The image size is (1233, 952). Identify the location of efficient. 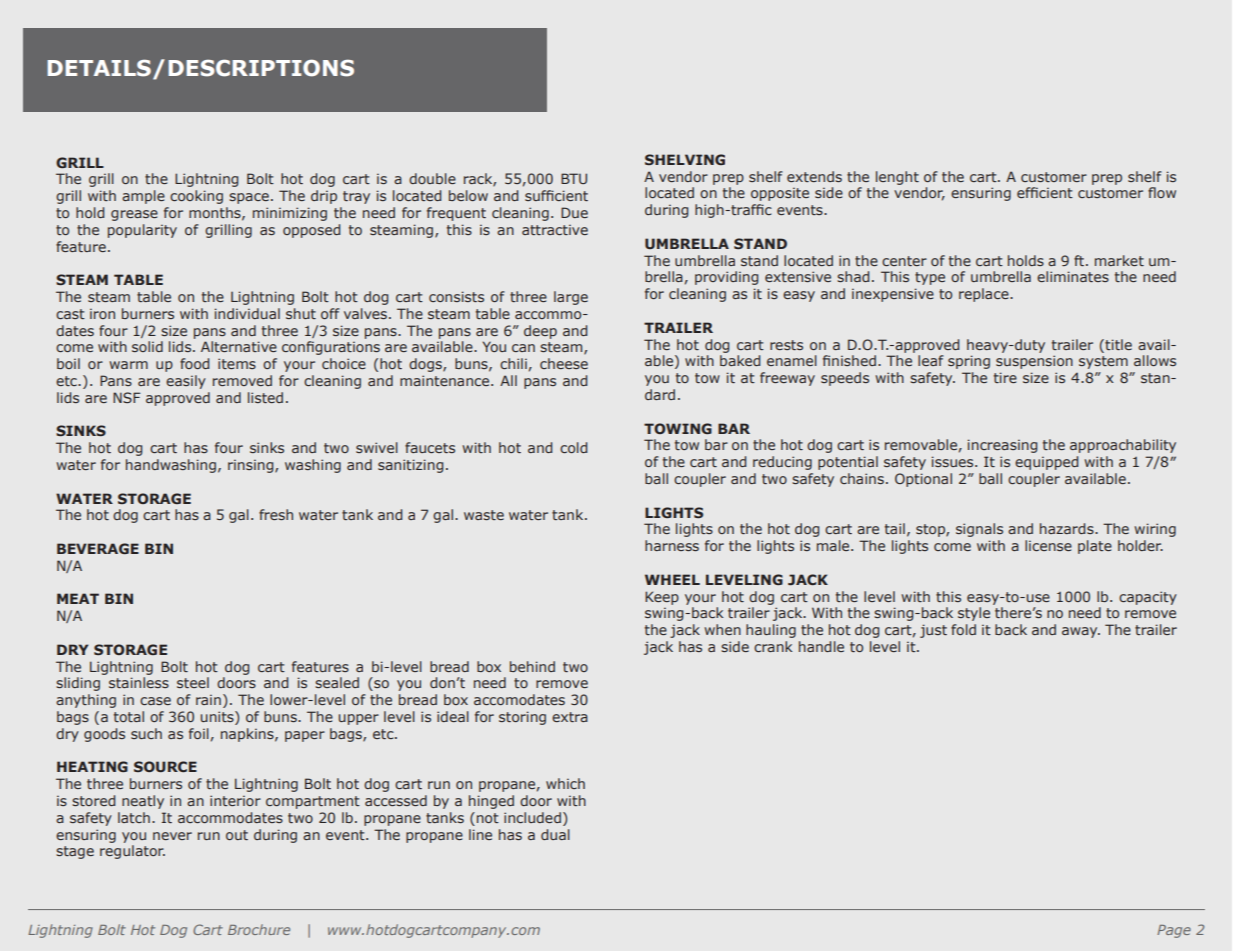
(1045, 192).
